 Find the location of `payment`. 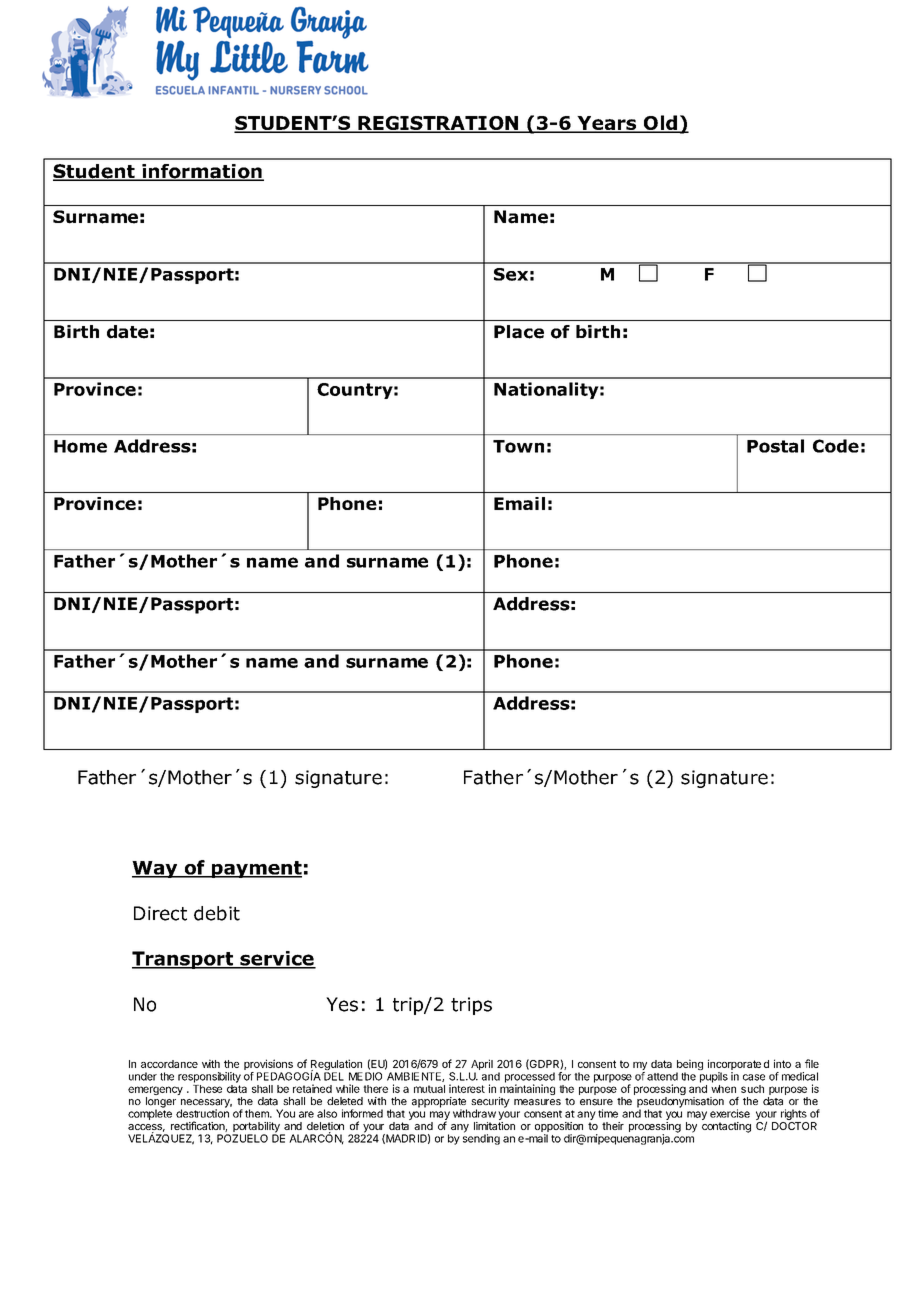

payment is located at coordinates (255, 869).
